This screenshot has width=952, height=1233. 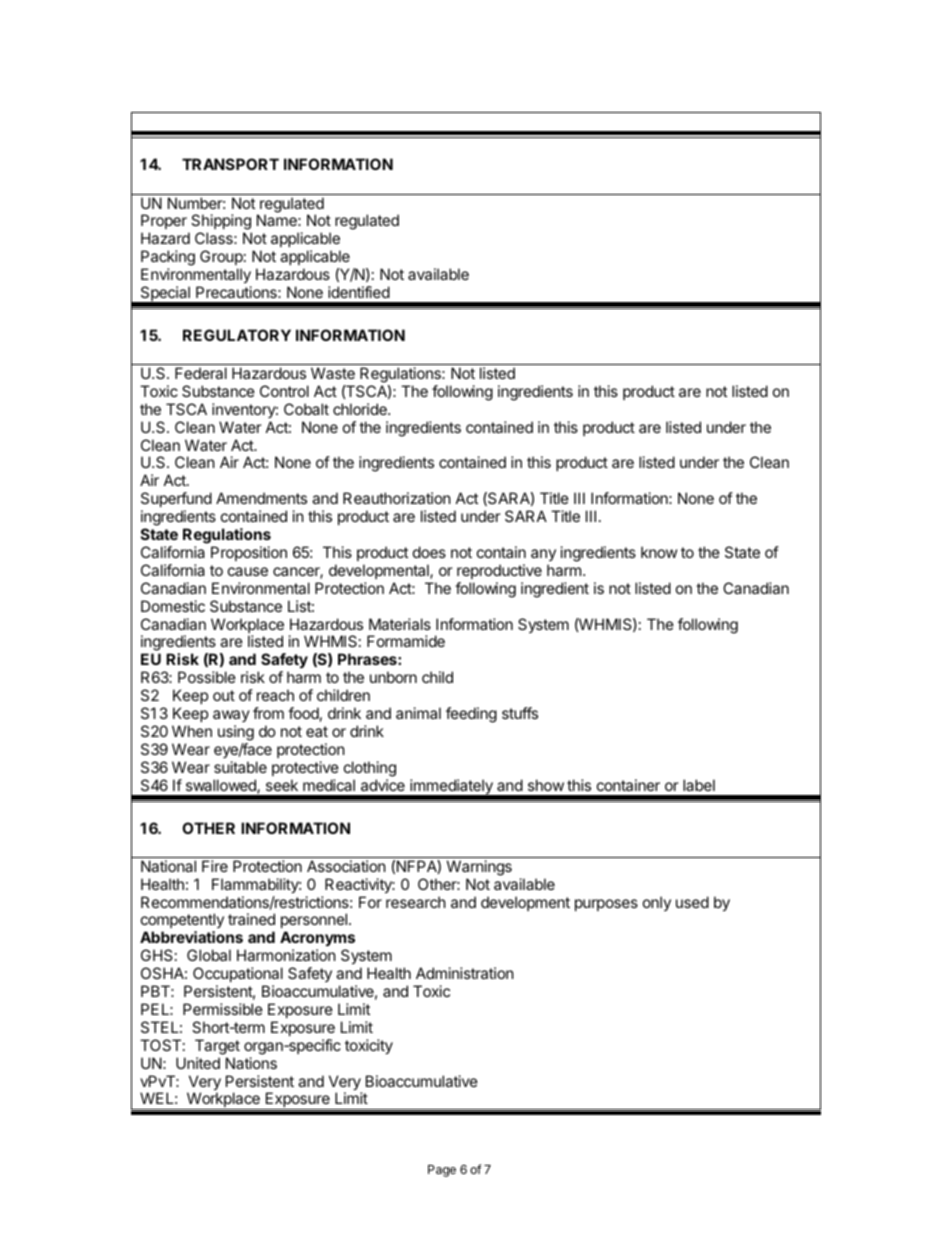 I want to click on United, so click(x=198, y=1063).
